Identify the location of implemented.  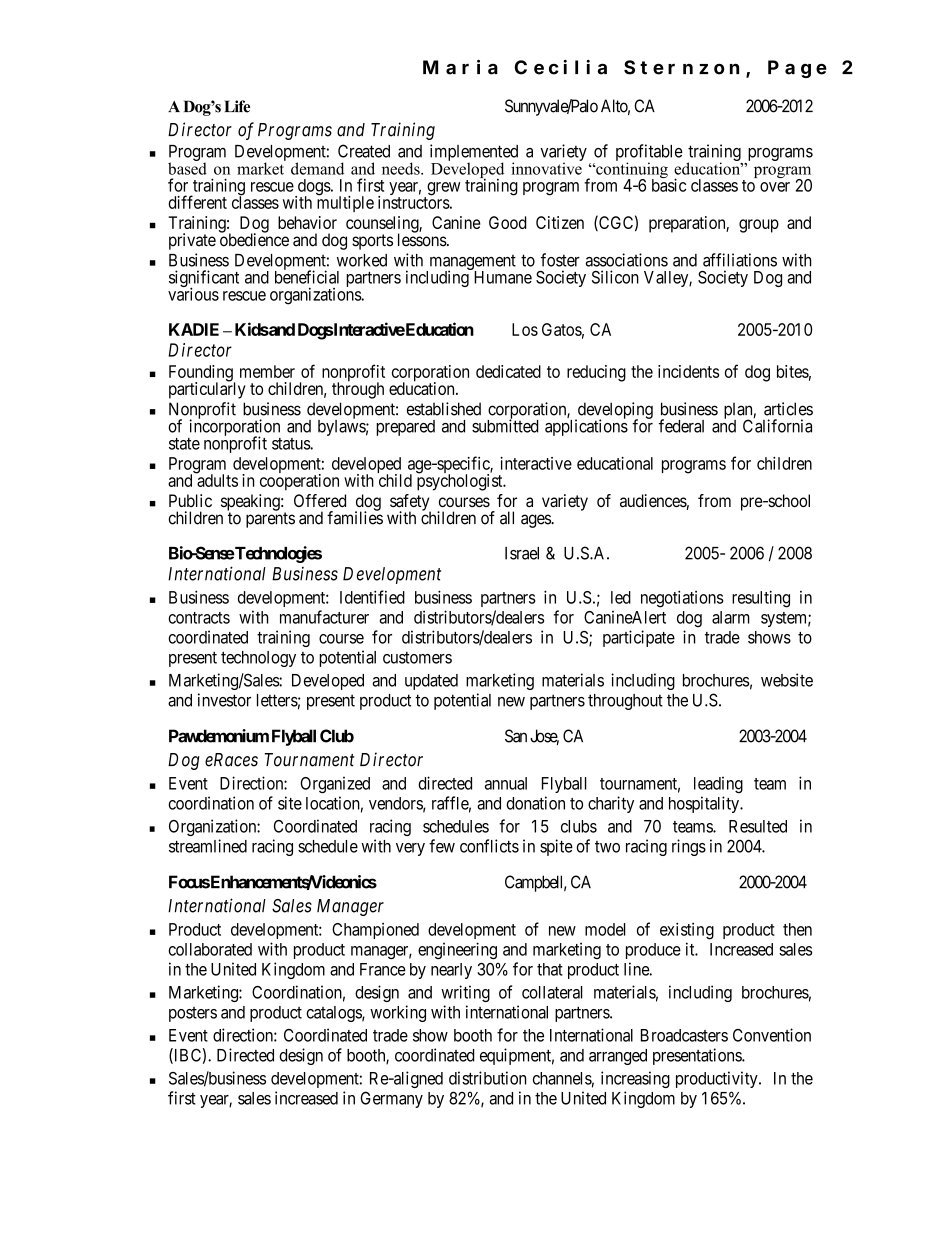
(474, 153).
